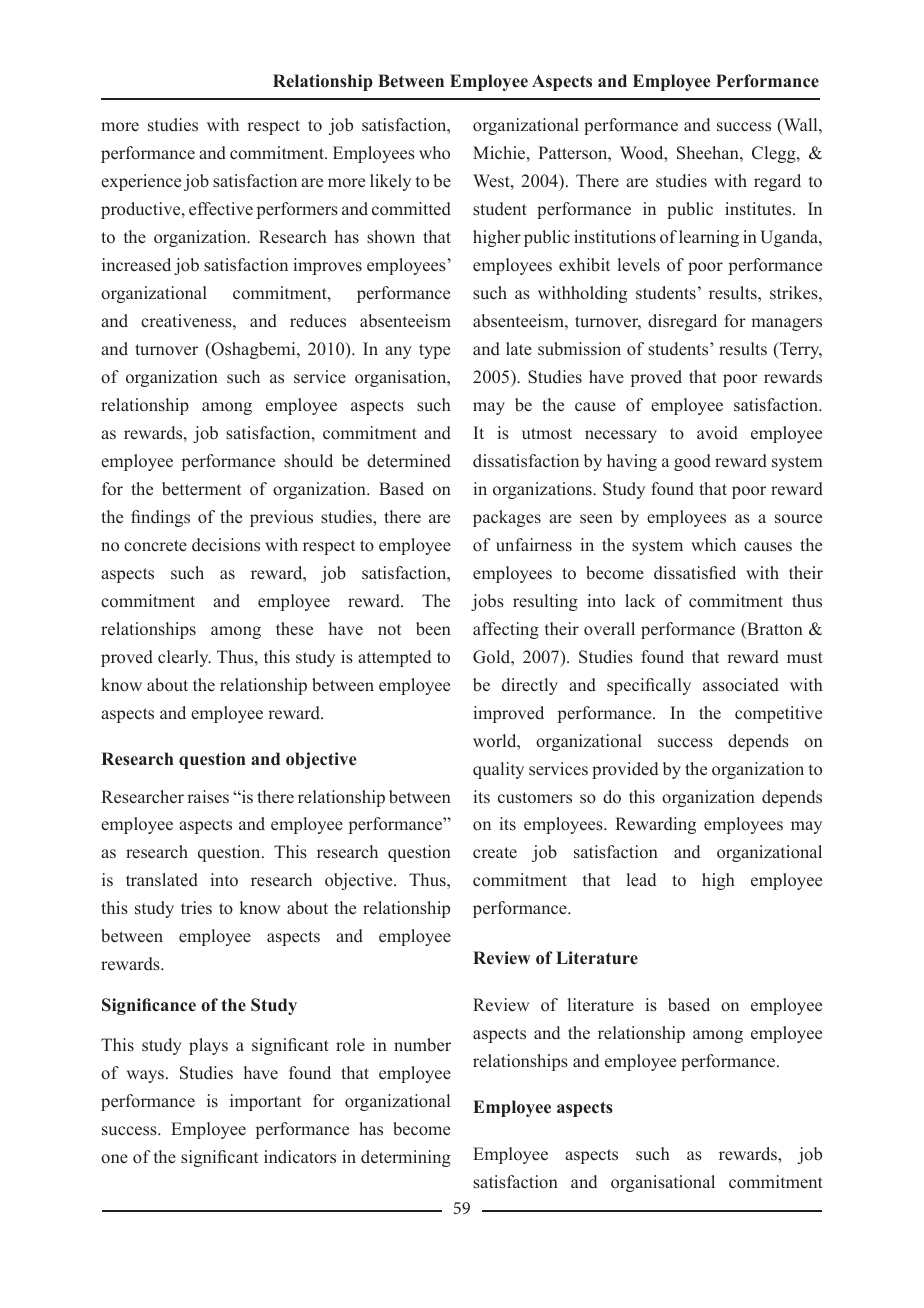  What do you see at coordinates (422, 1045) in the screenshot?
I see `number` at bounding box center [422, 1045].
